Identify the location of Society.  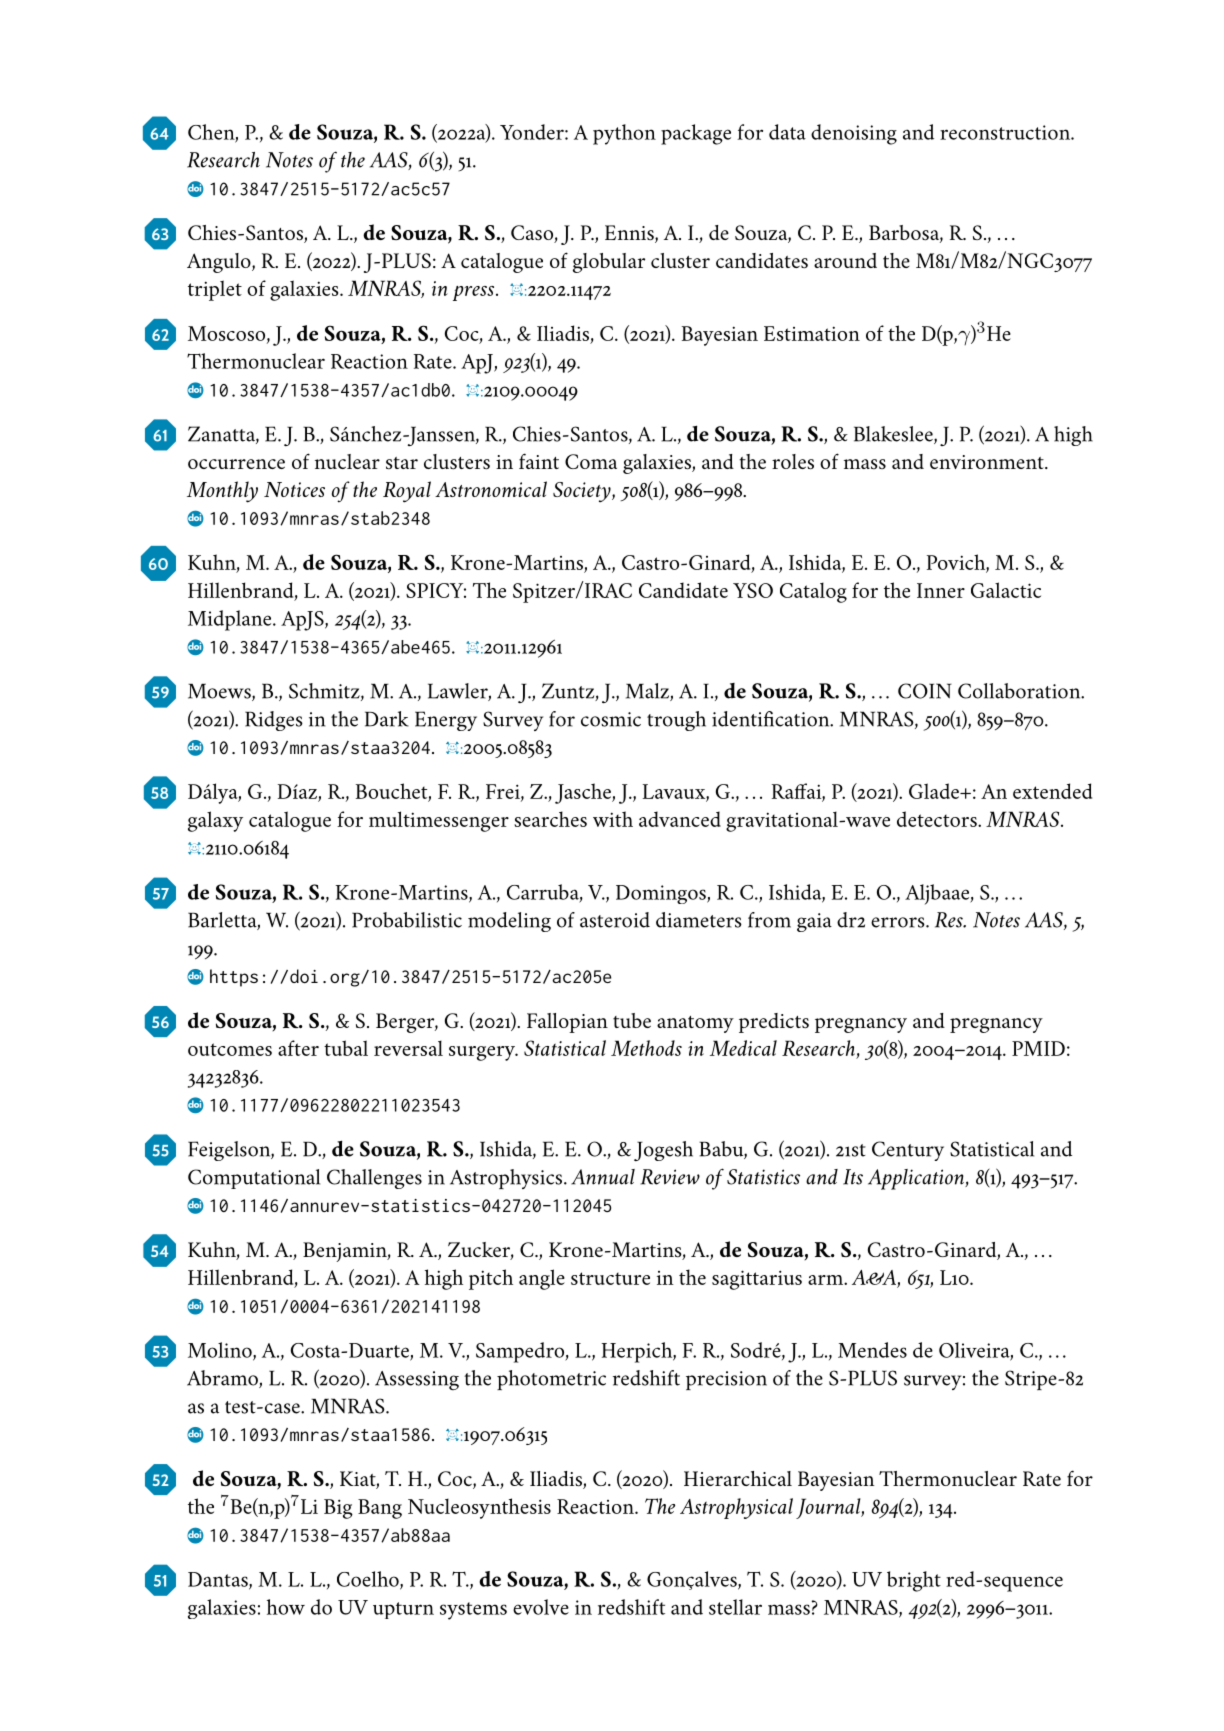
(583, 492).
